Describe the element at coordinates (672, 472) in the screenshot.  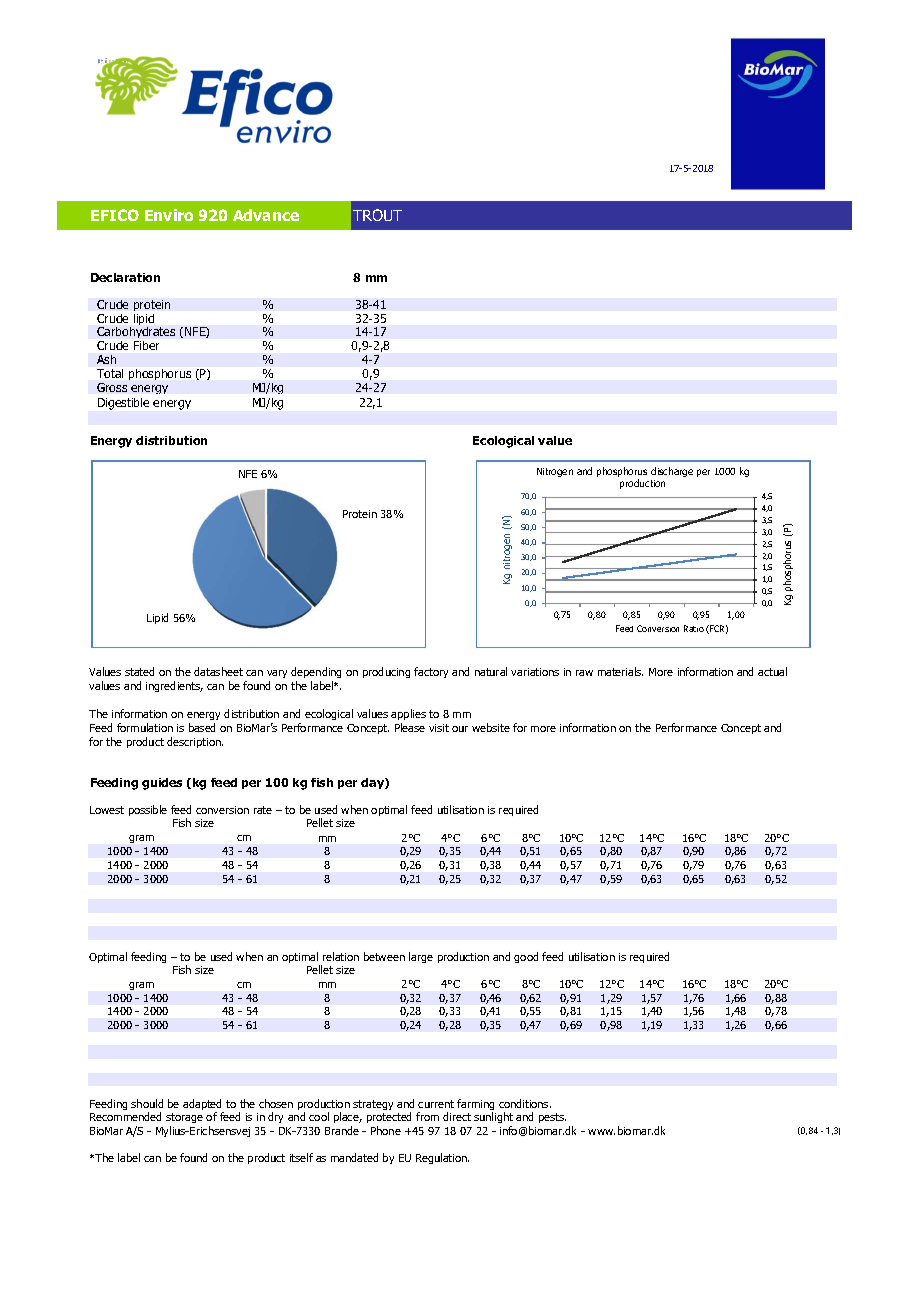
I see `discharge` at that location.
